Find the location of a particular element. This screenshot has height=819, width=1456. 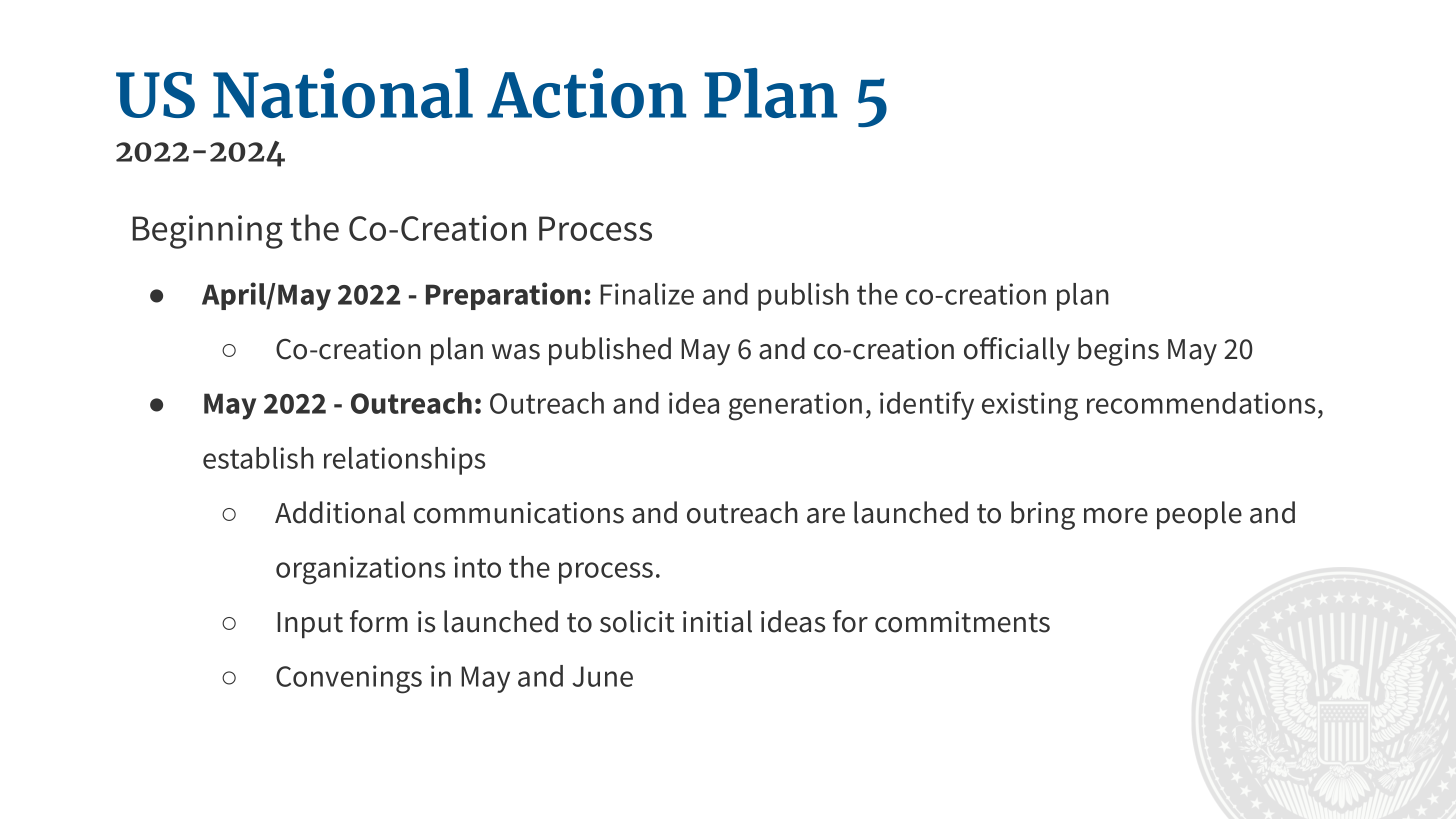

June is located at coordinates (602, 676).
